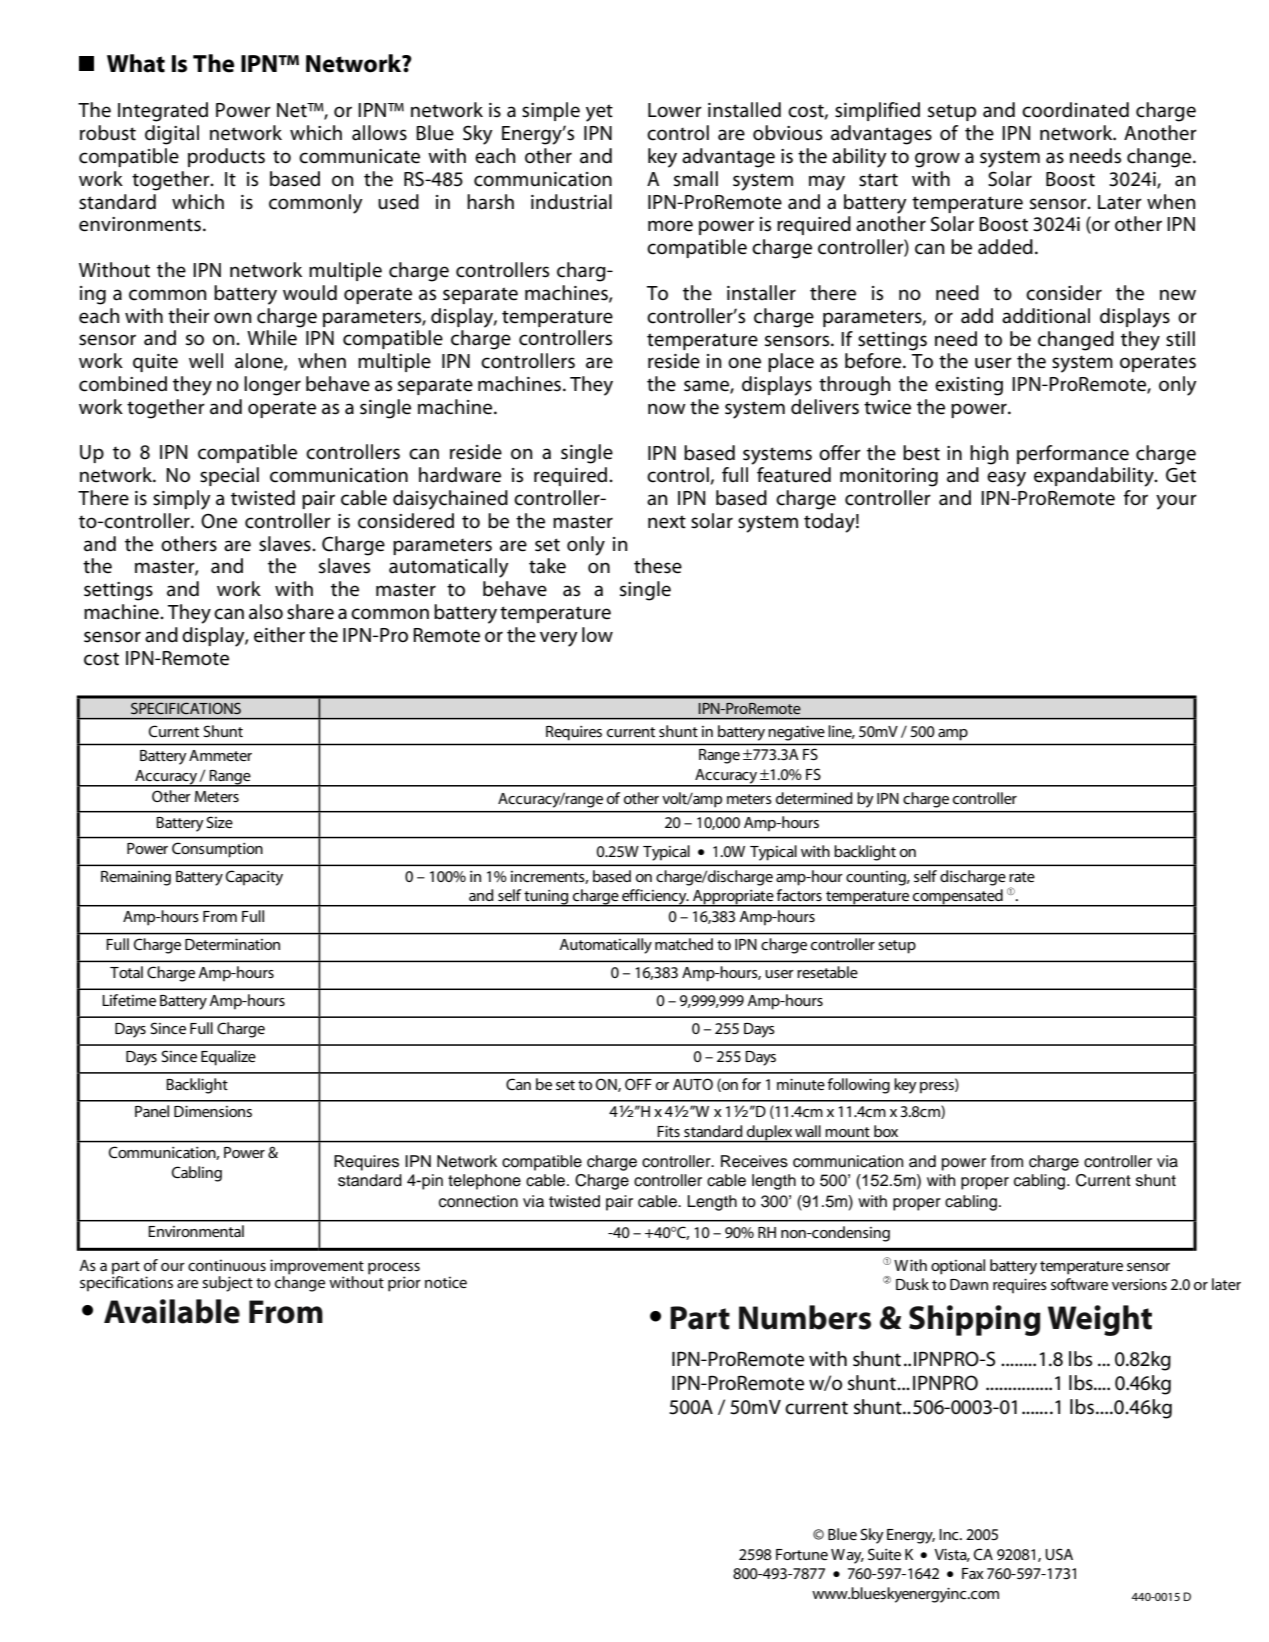 This screenshot has width=1269, height=1642. Describe the element at coordinates (226, 157) in the screenshot. I see `products` at that location.
